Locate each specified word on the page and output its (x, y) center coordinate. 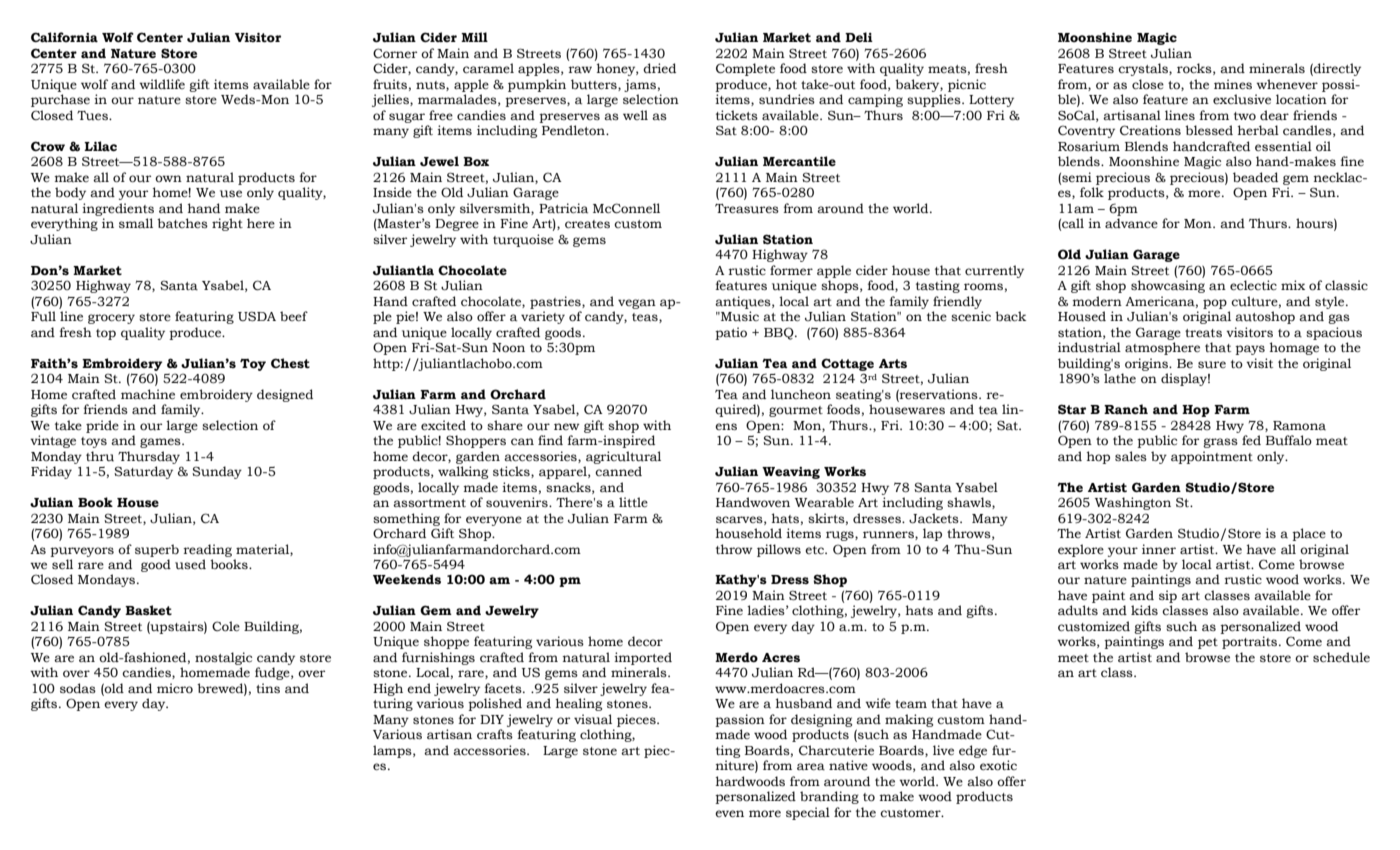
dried (659, 68)
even (729, 813)
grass (1220, 443)
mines (1233, 84)
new (566, 426)
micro (175, 688)
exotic (998, 765)
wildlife (162, 84)
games (161, 443)
